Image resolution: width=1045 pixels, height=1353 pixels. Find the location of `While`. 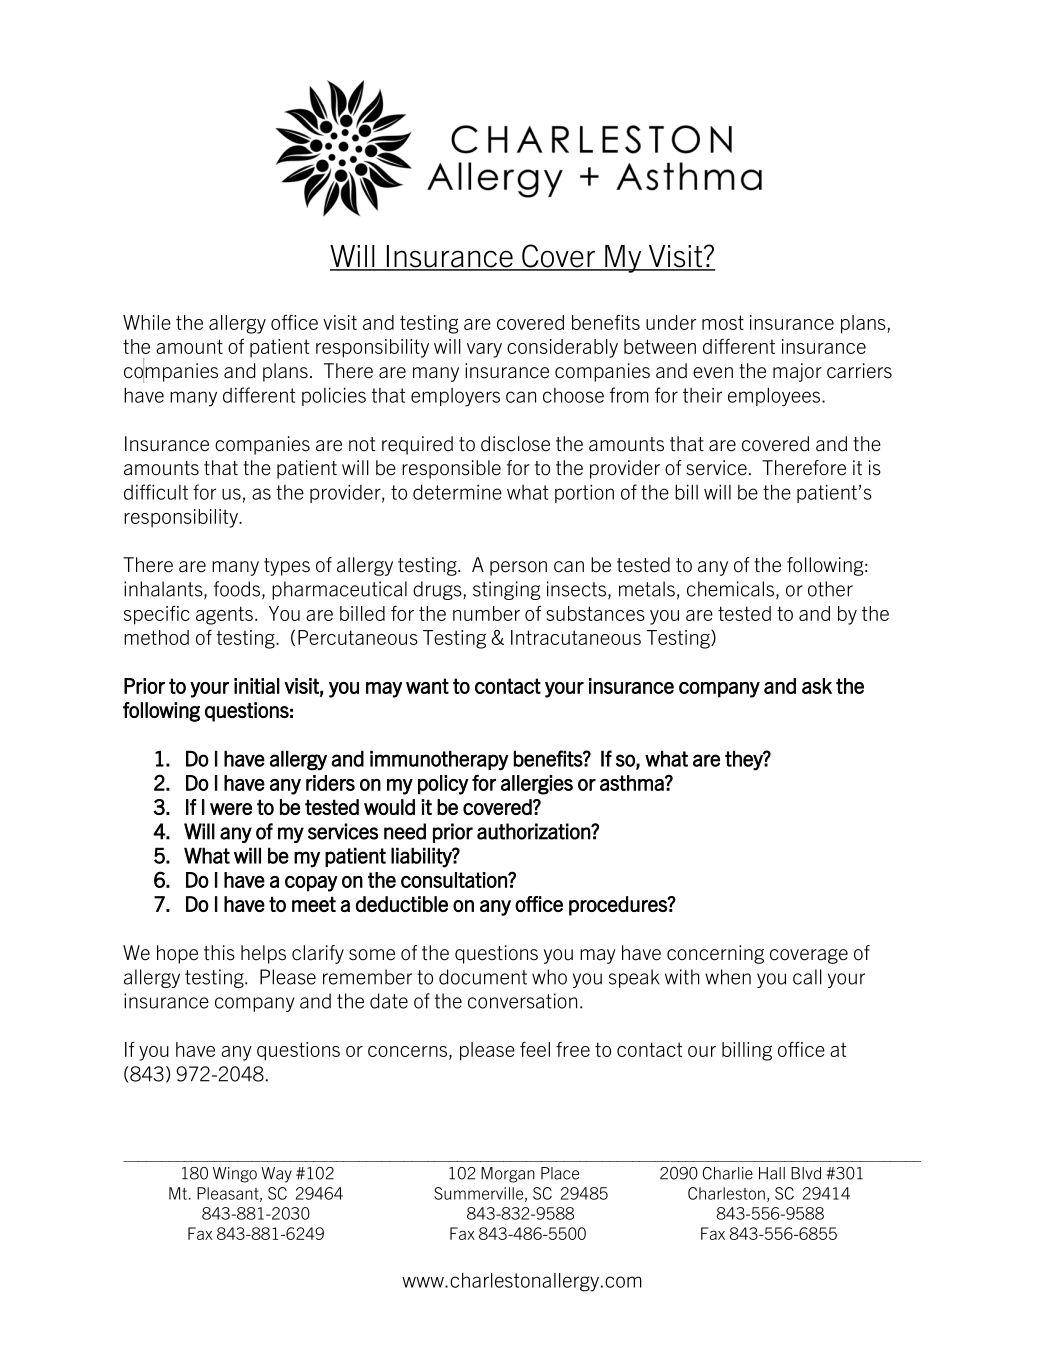

While is located at coordinates (147, 322).
